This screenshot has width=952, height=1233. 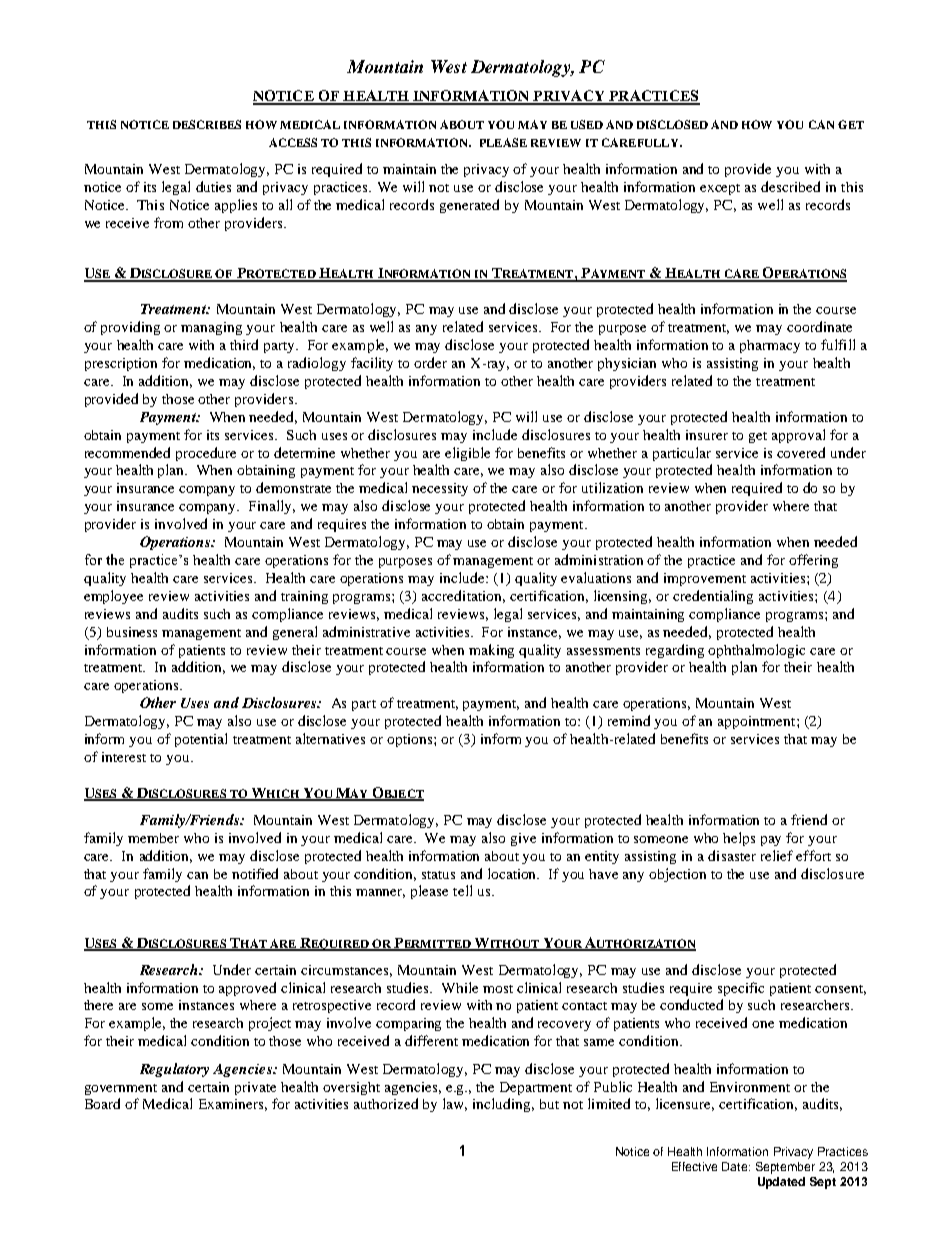 I want to click on government, so click(x=121, y=1089).
